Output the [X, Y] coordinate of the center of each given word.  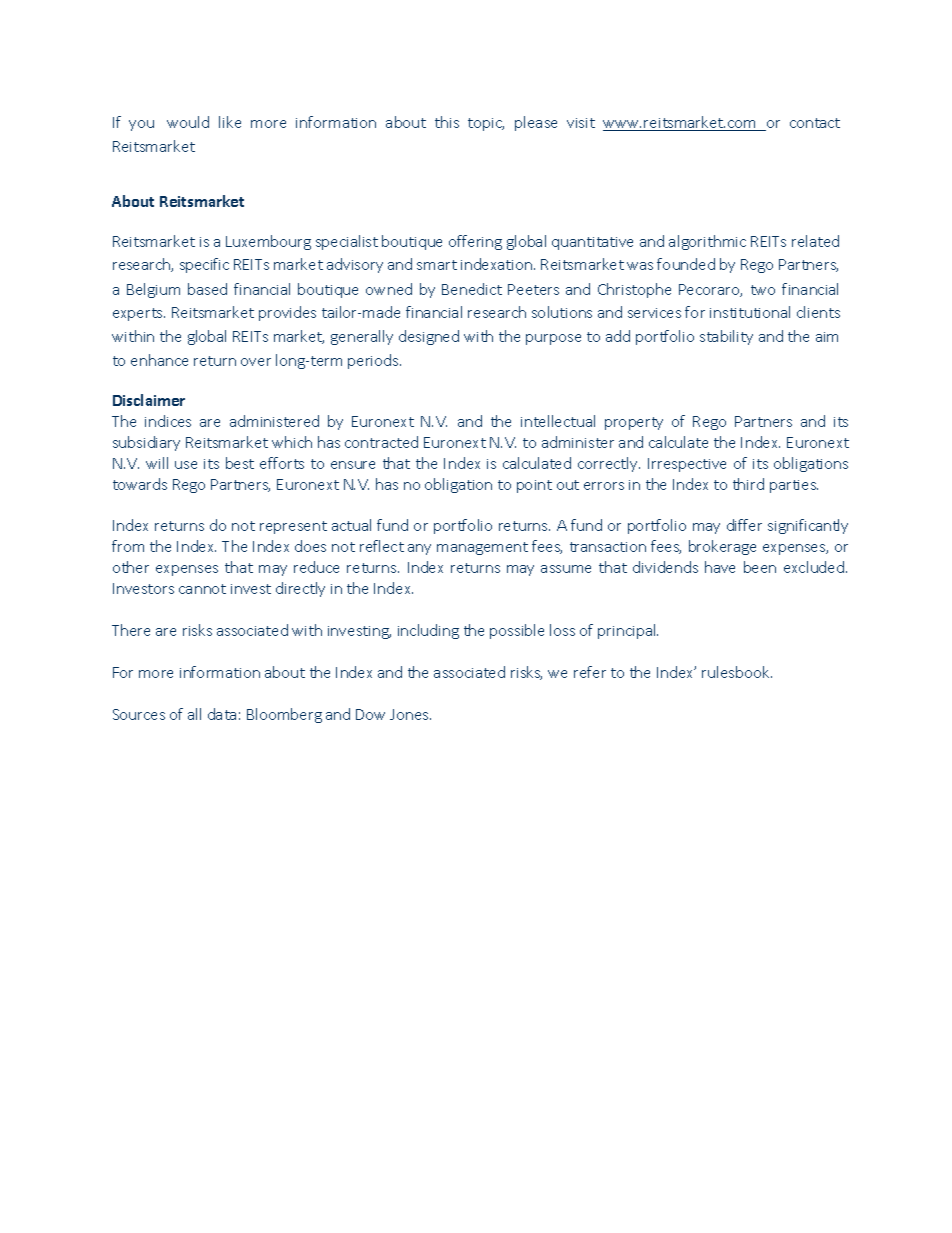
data [222, 714]
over [256, 362]
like [230, 122]
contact [815, 123]
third [748, 484]
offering [475, 242]
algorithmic [707, 242]
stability [726, 337]
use [186, 465]
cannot [202, 589]
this [447, 122]
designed [429, 337]
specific [204, 265]
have [720, 567]
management [482, 548]
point [534, 486]
